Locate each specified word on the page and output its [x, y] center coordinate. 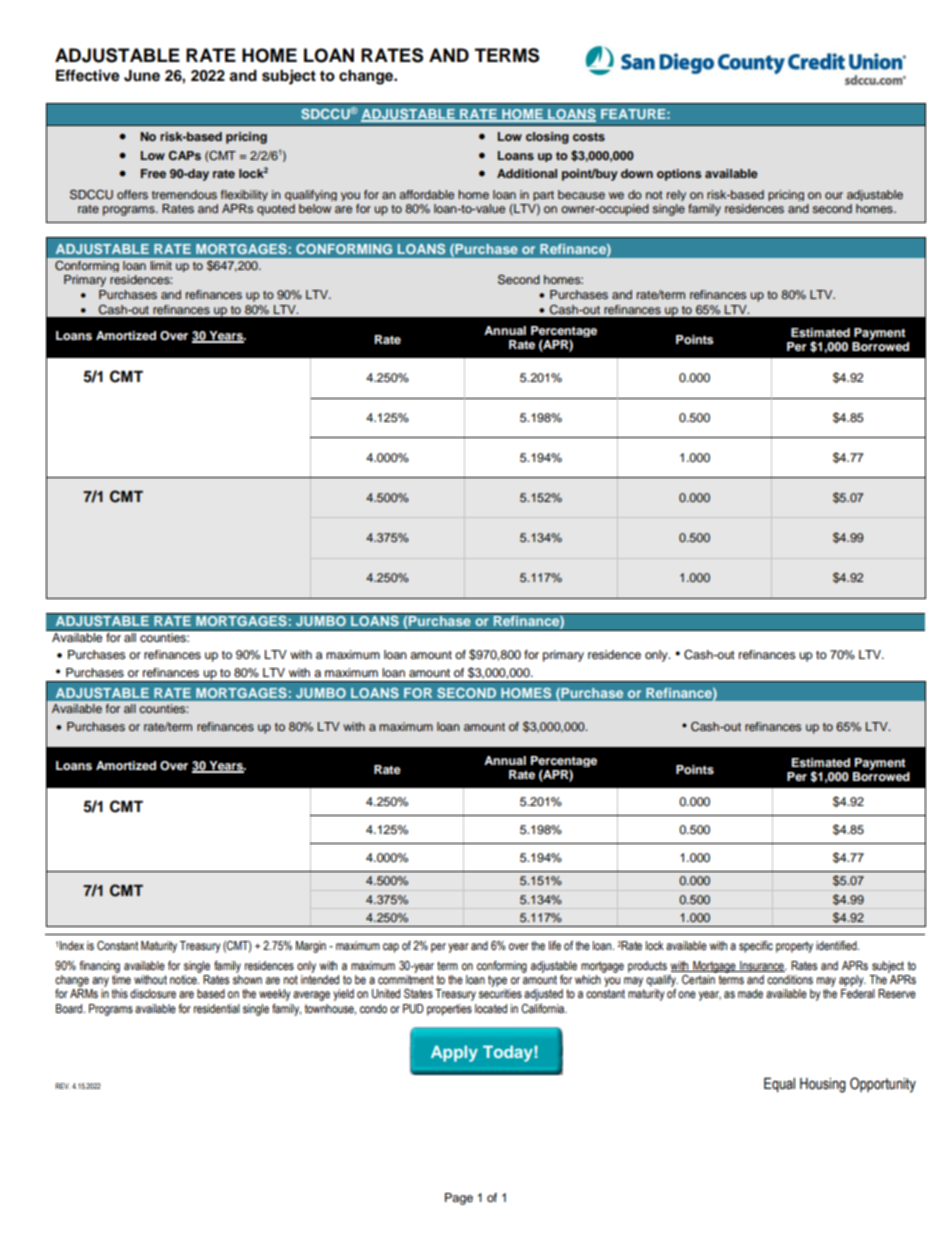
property [794, 947]
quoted [276, 210]
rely [676, 195]
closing [547, 138]
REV [62, 1086]
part [543, 196]
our [834, 195]
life [555, 945]
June [142, 76]
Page [459, 1199]
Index [72, 945]
